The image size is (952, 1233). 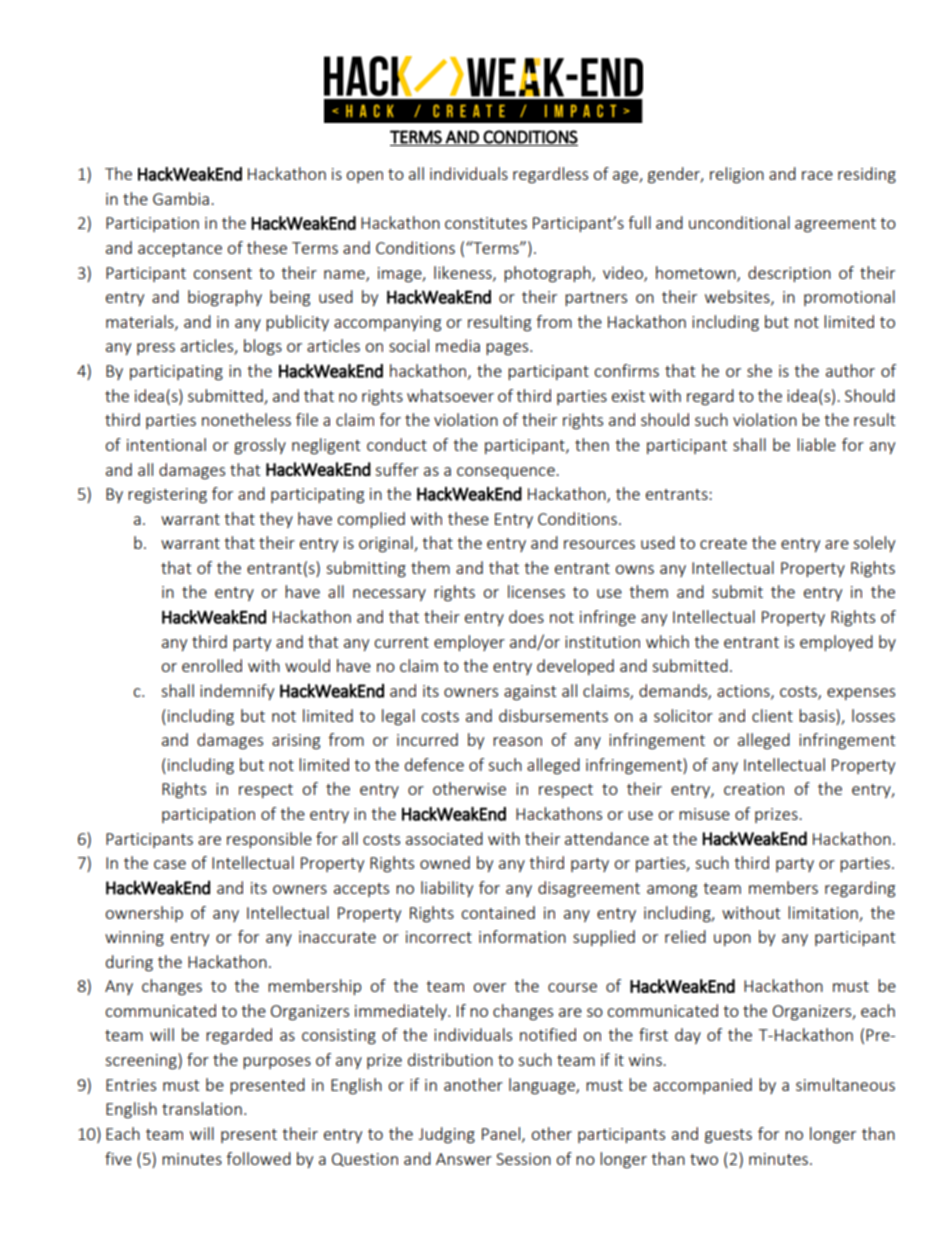 I want to click on unconditional, so click(x=739, y=222).
